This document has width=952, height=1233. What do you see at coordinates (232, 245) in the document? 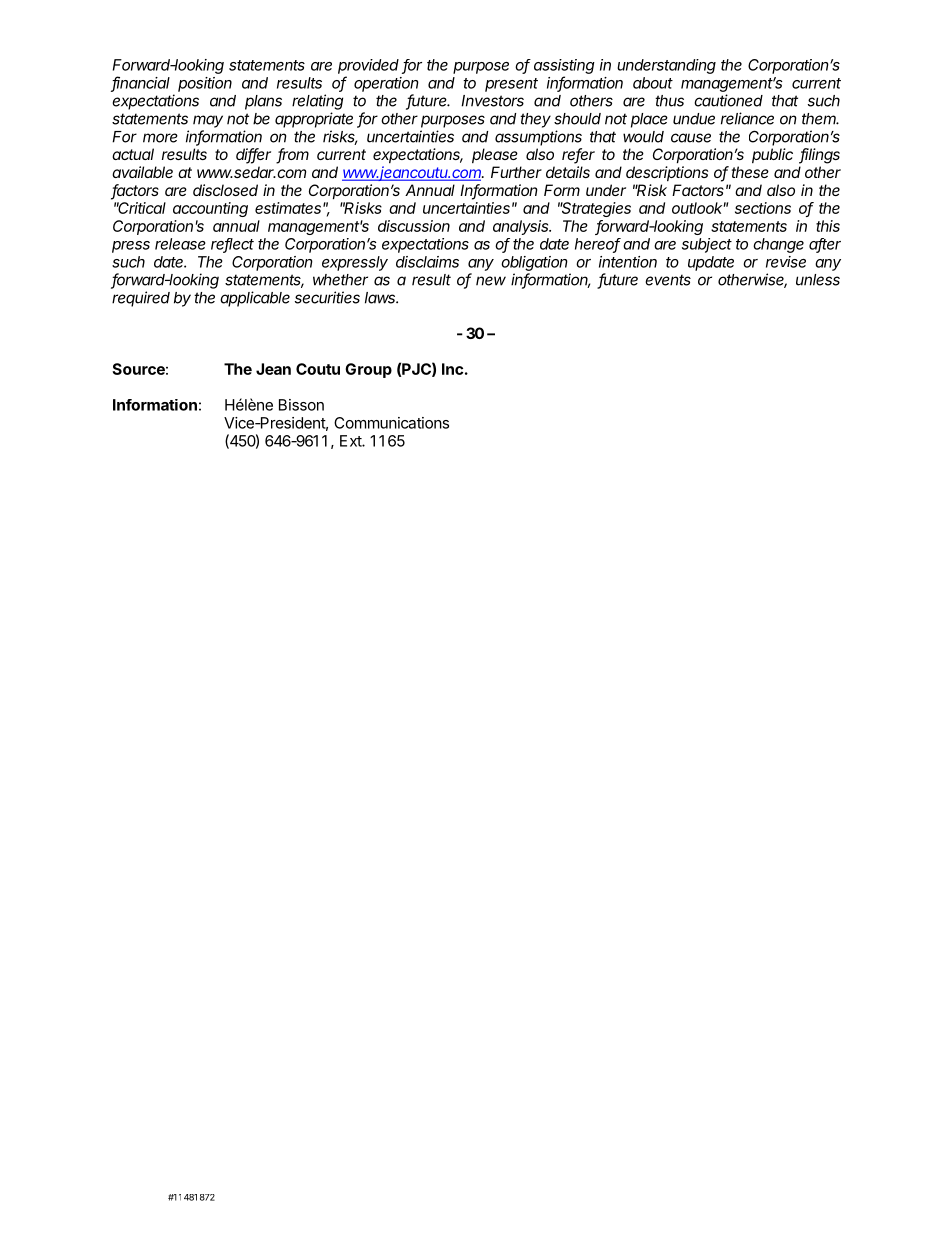
I see `reflect` at bounding box center [232, 245].
